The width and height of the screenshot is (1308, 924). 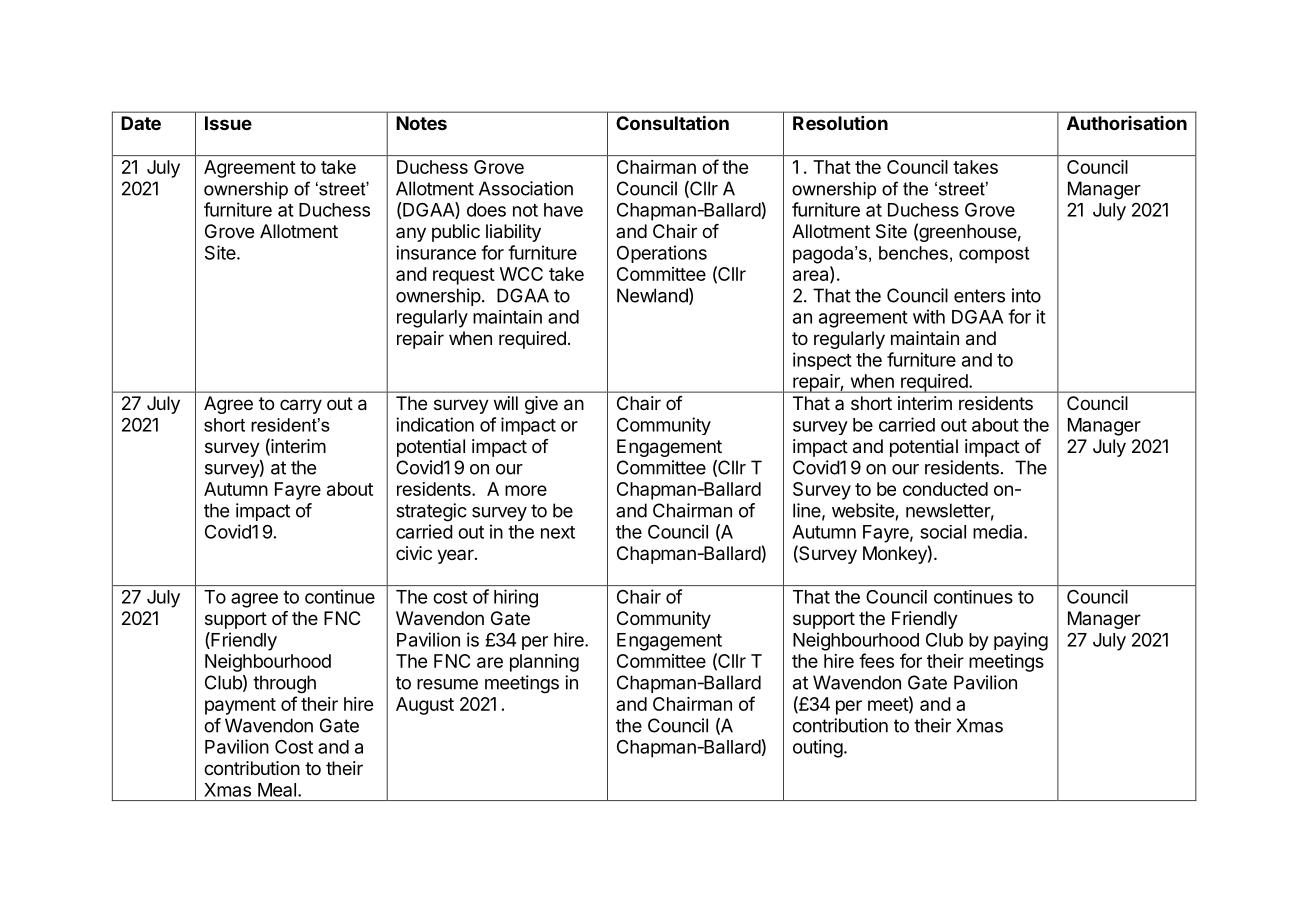 What do you see at coordinates (228, 123) in the screenshot?
I see `Issue` at bounding box center [228, 123].
